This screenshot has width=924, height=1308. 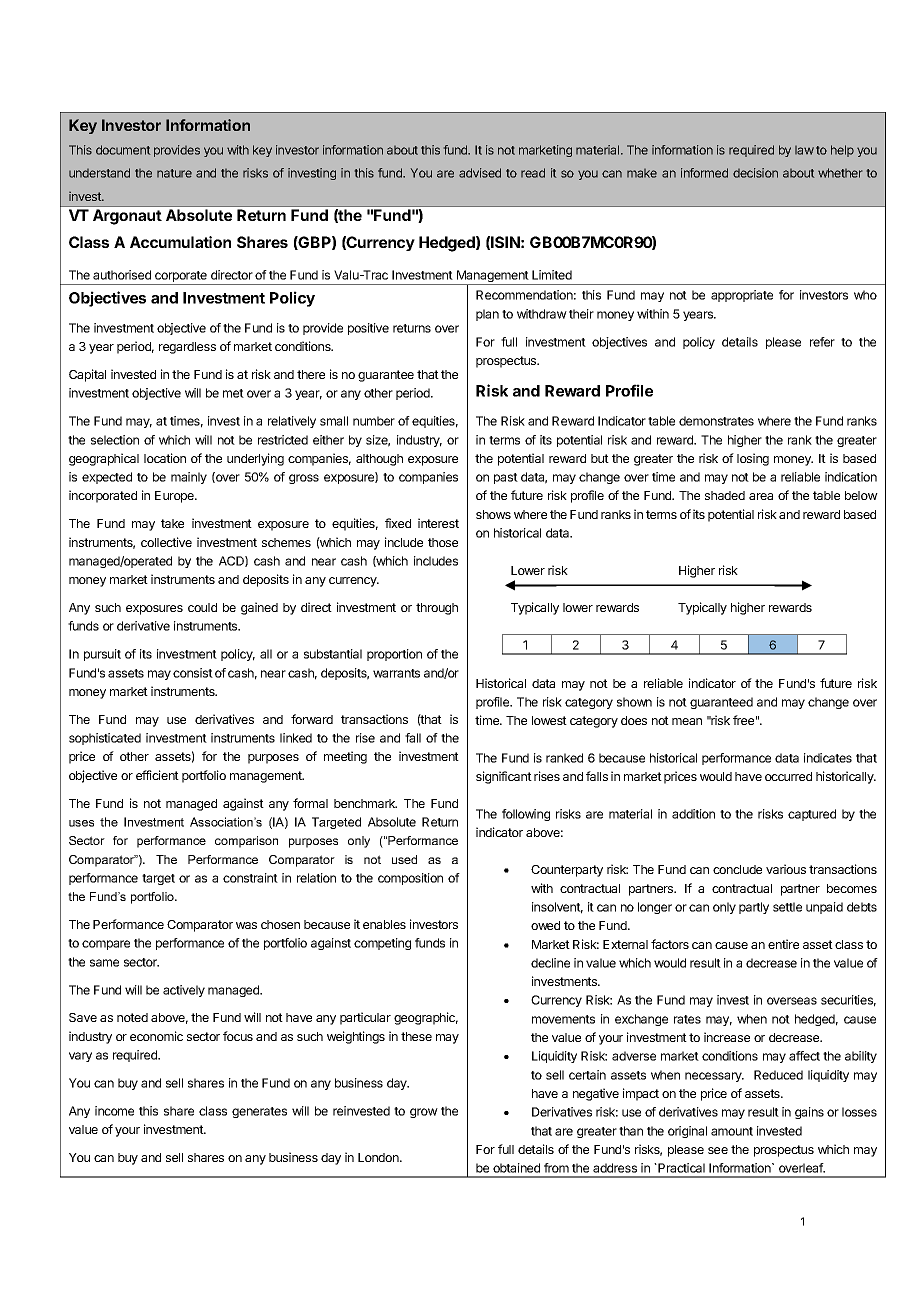 What do you see at coordinates (480, 173) in the screenshot?
I see `advised` at bounding box center [480, 173].
